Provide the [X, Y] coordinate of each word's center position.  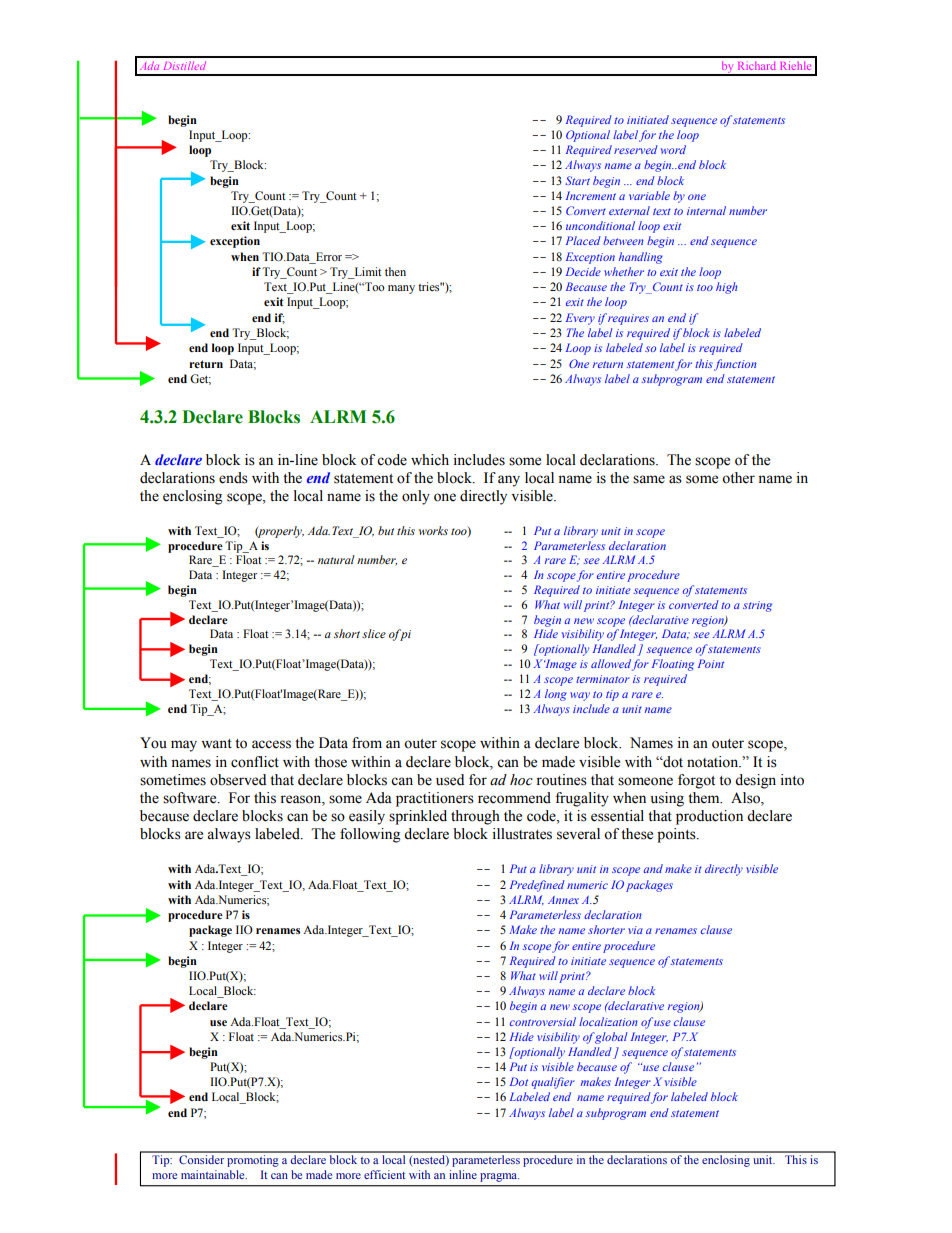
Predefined [537, 886]
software [191, 798]
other [738, 478]
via [635, 930]
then [395, 271]
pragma [499, 1177]
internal [706, 210]
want [216, 744]
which [430, 460]
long [556, 695]
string [757, 606]
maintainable [214, 1174]
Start [578, 180]
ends [233, 478]
